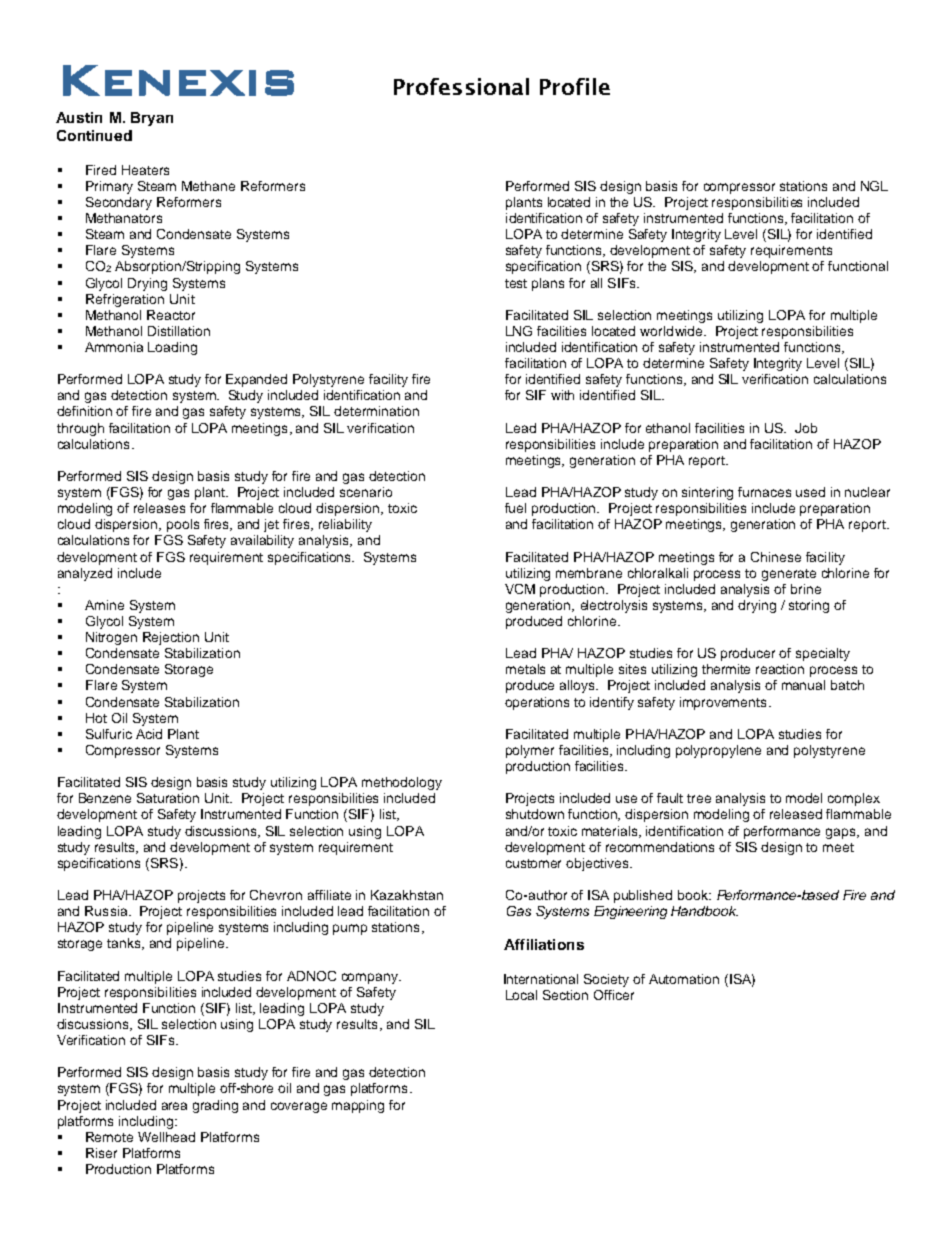 The width and height of the image is (952, 1233). What do you see at coordinates (174, 1106) in the image?
I see `area` at bounding box center [174, 1106].
